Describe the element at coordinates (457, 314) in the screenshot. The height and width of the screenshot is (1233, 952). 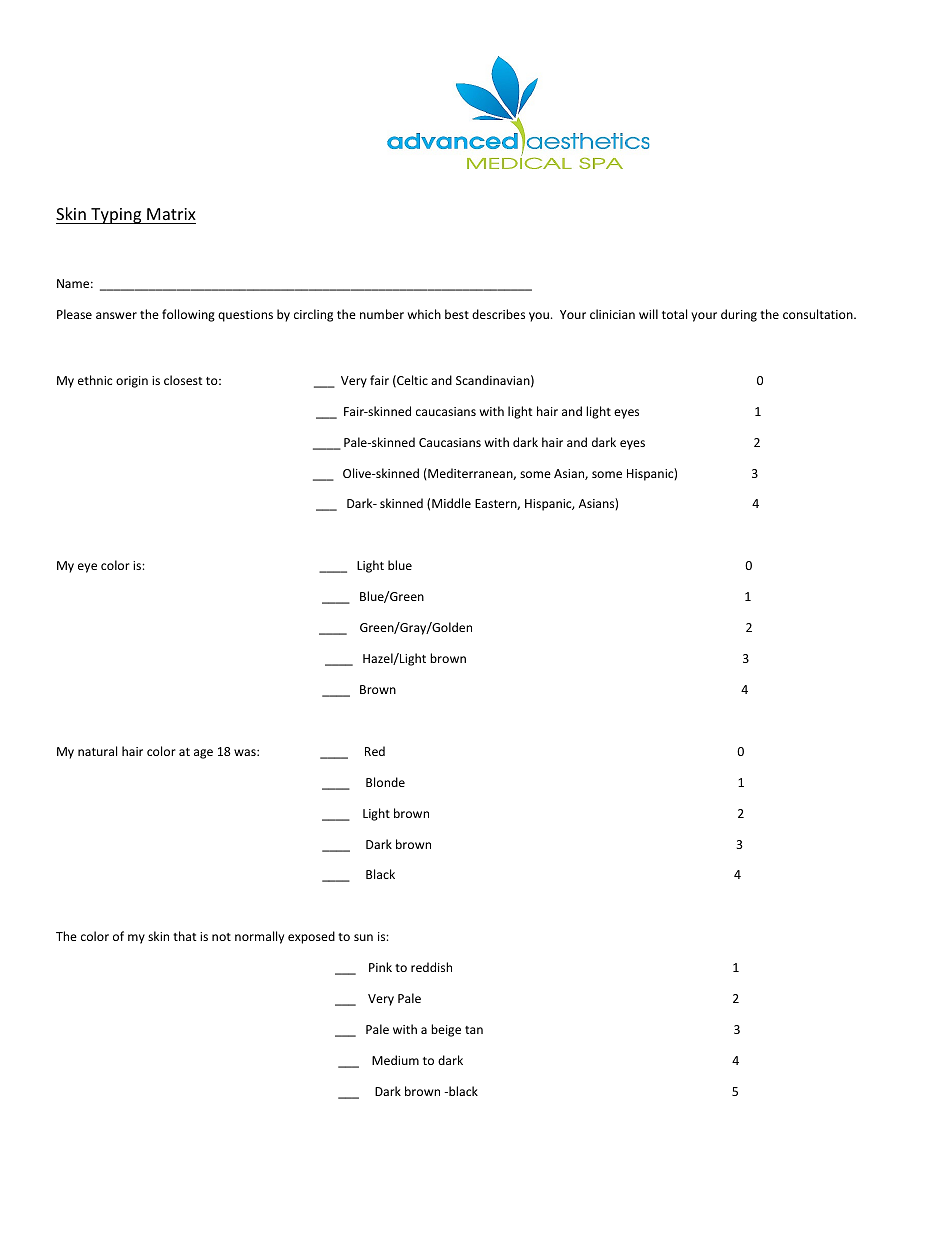
I see `best` at that location.
